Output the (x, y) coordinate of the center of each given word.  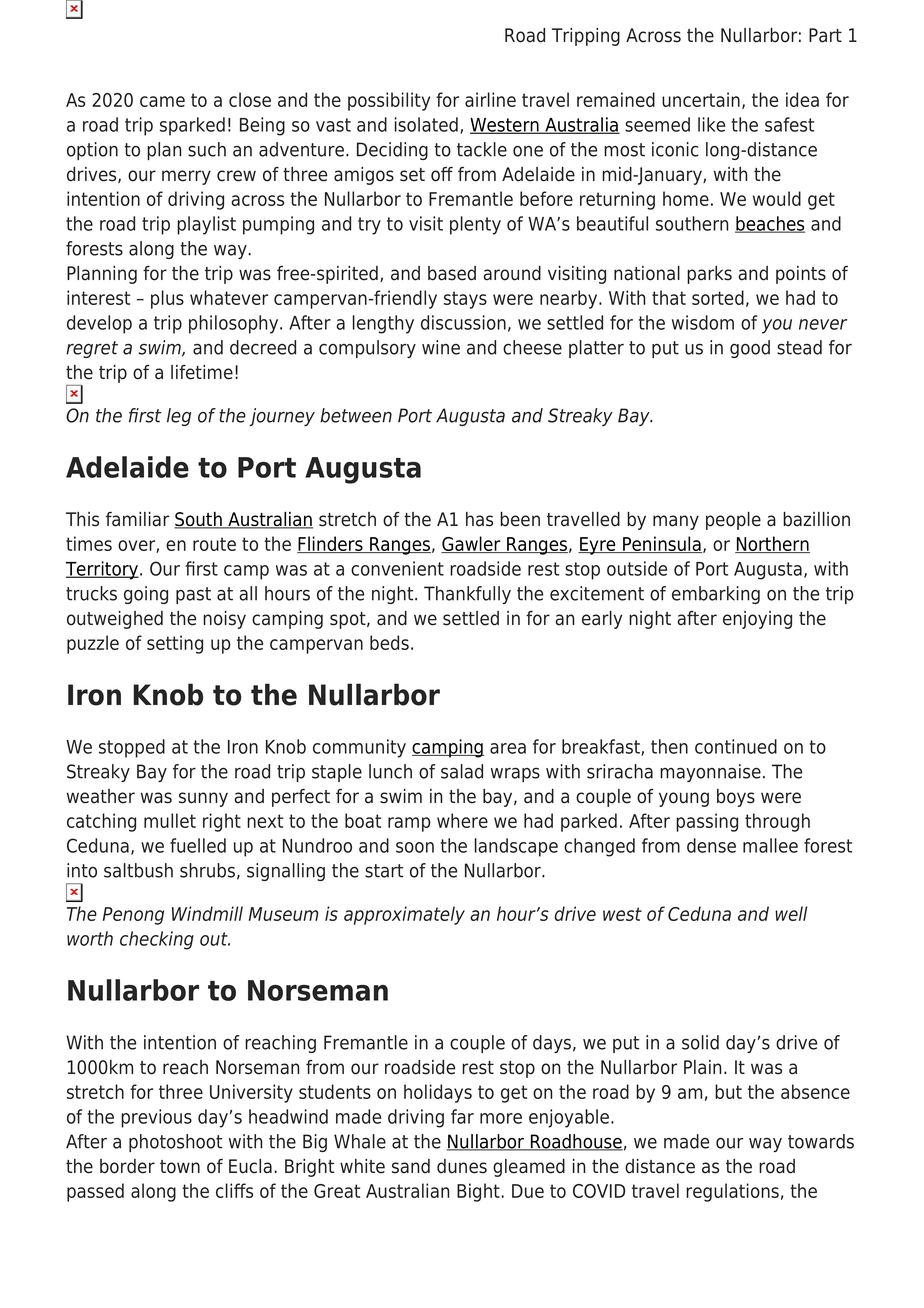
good (750, 349)
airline (490, 99)
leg (179, 417)
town (180, 1167)
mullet (170, 820)
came (162, 101)
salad (462, 771)
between (356, 415)
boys (736, 798)
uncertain (701, 99)
